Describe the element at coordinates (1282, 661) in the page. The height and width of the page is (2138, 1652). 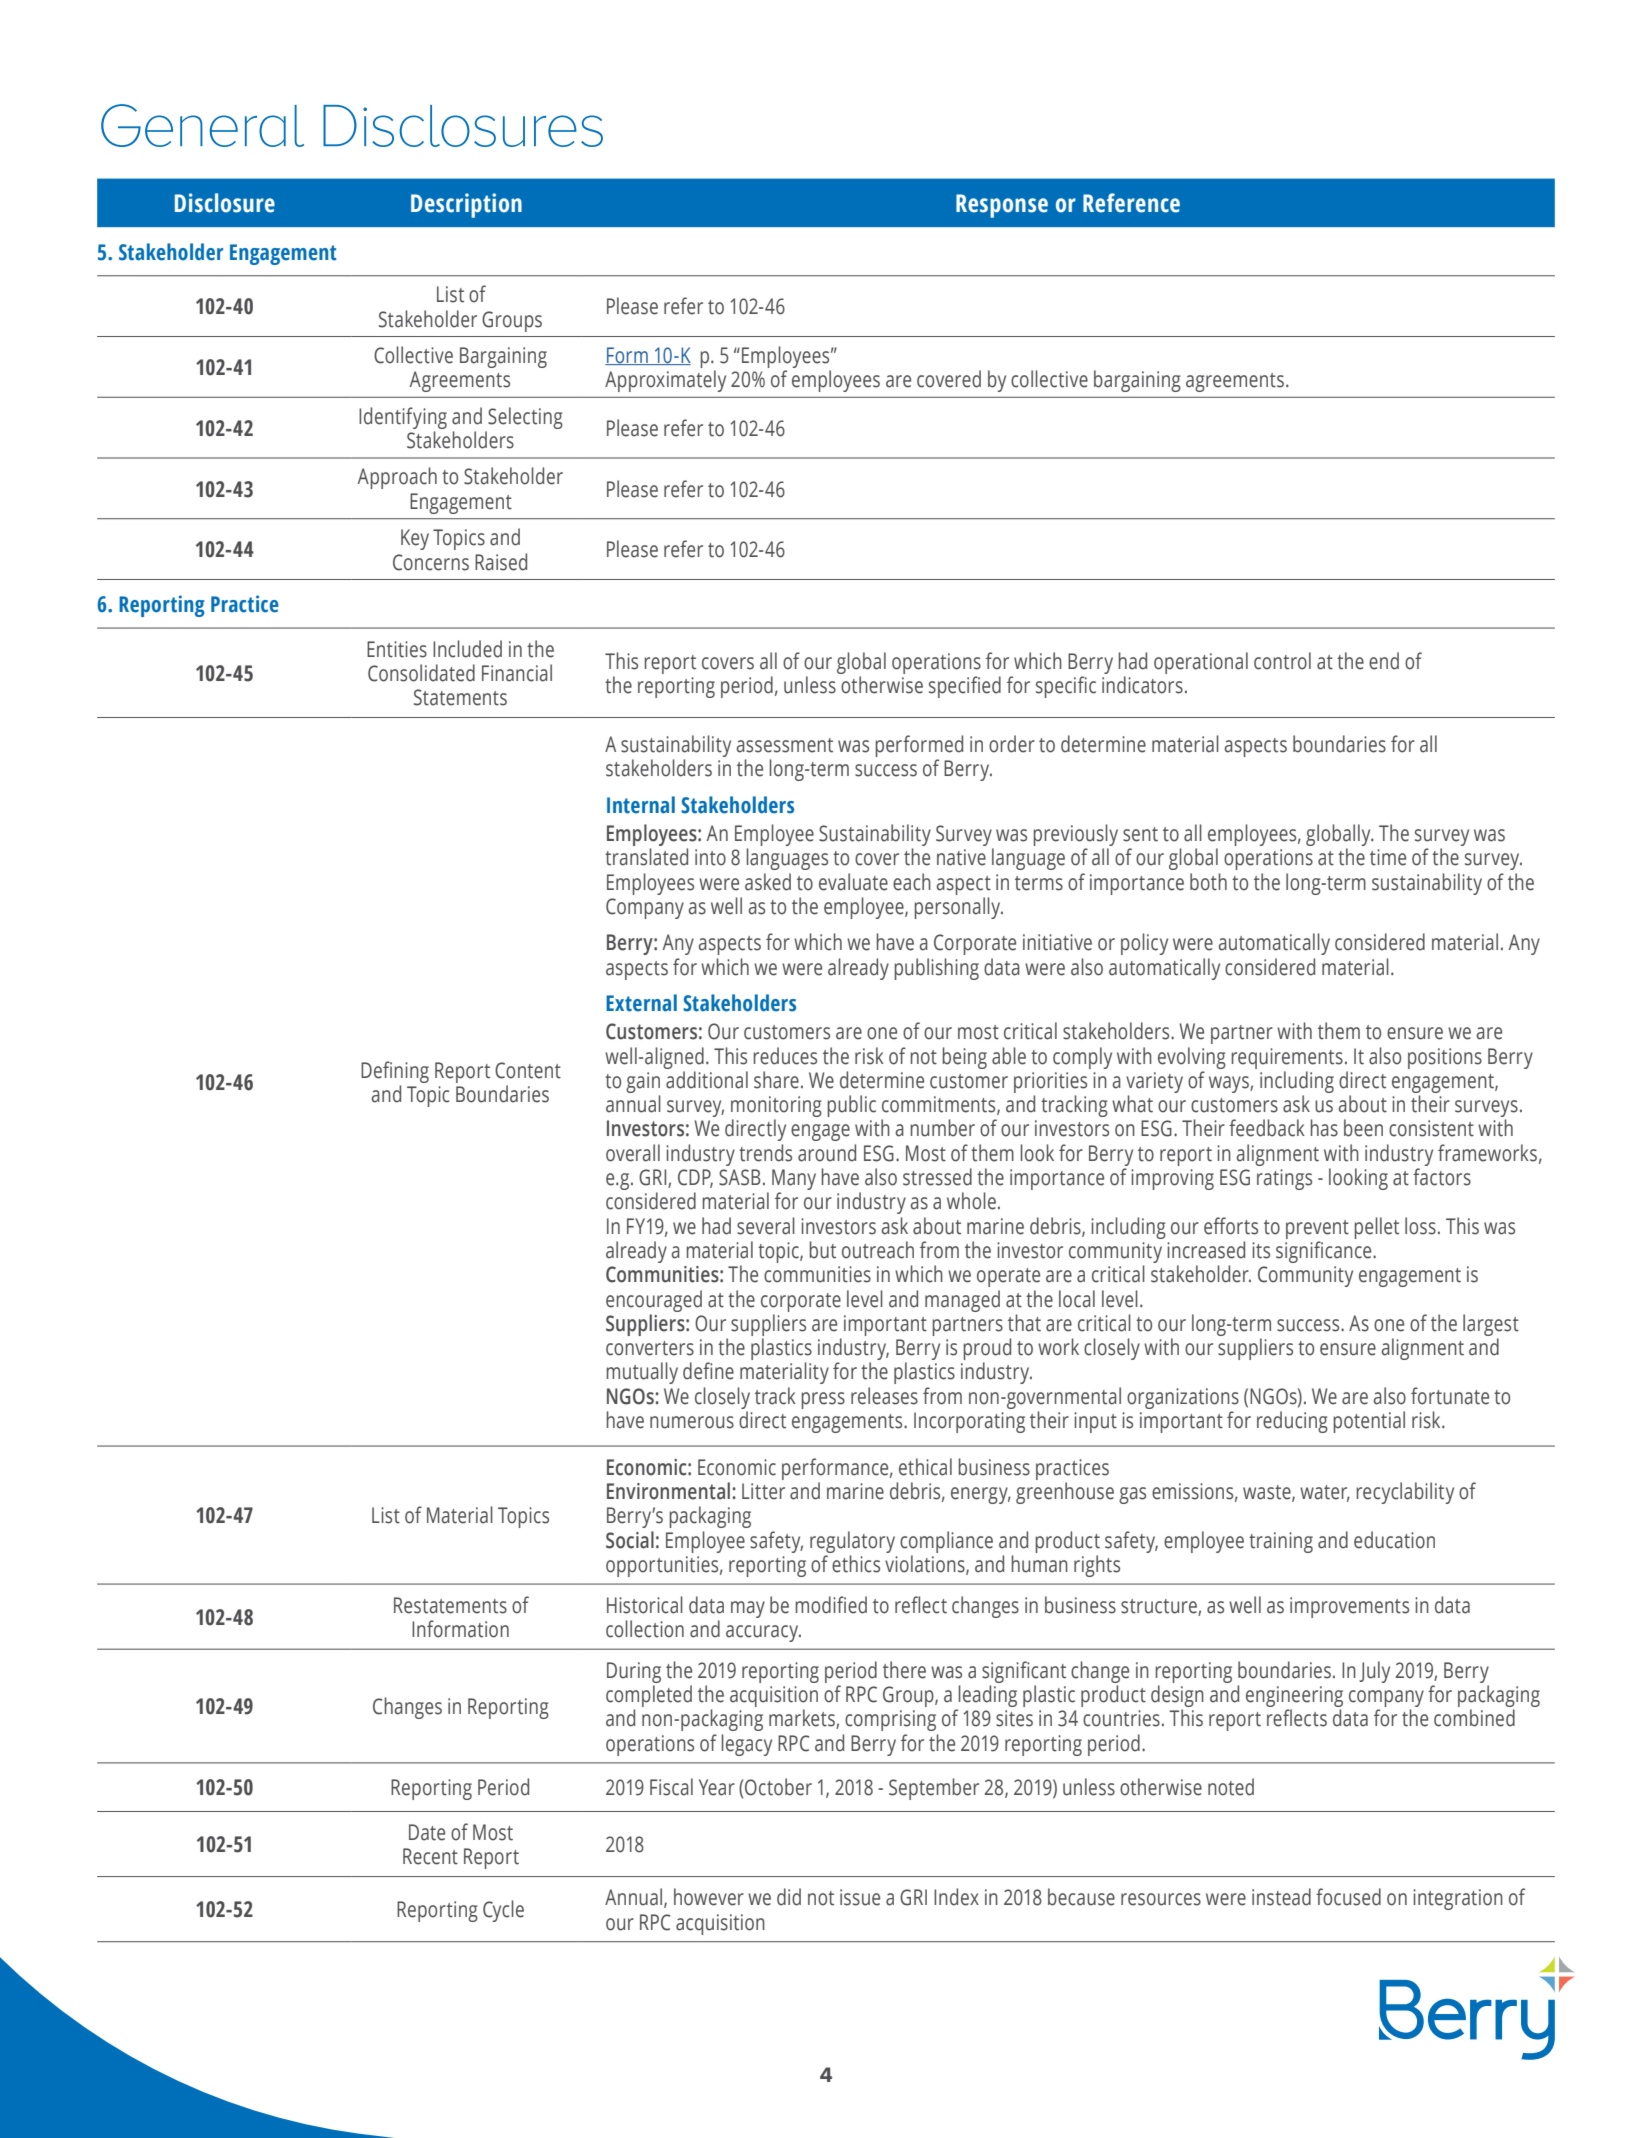
I see `control` at that location.
